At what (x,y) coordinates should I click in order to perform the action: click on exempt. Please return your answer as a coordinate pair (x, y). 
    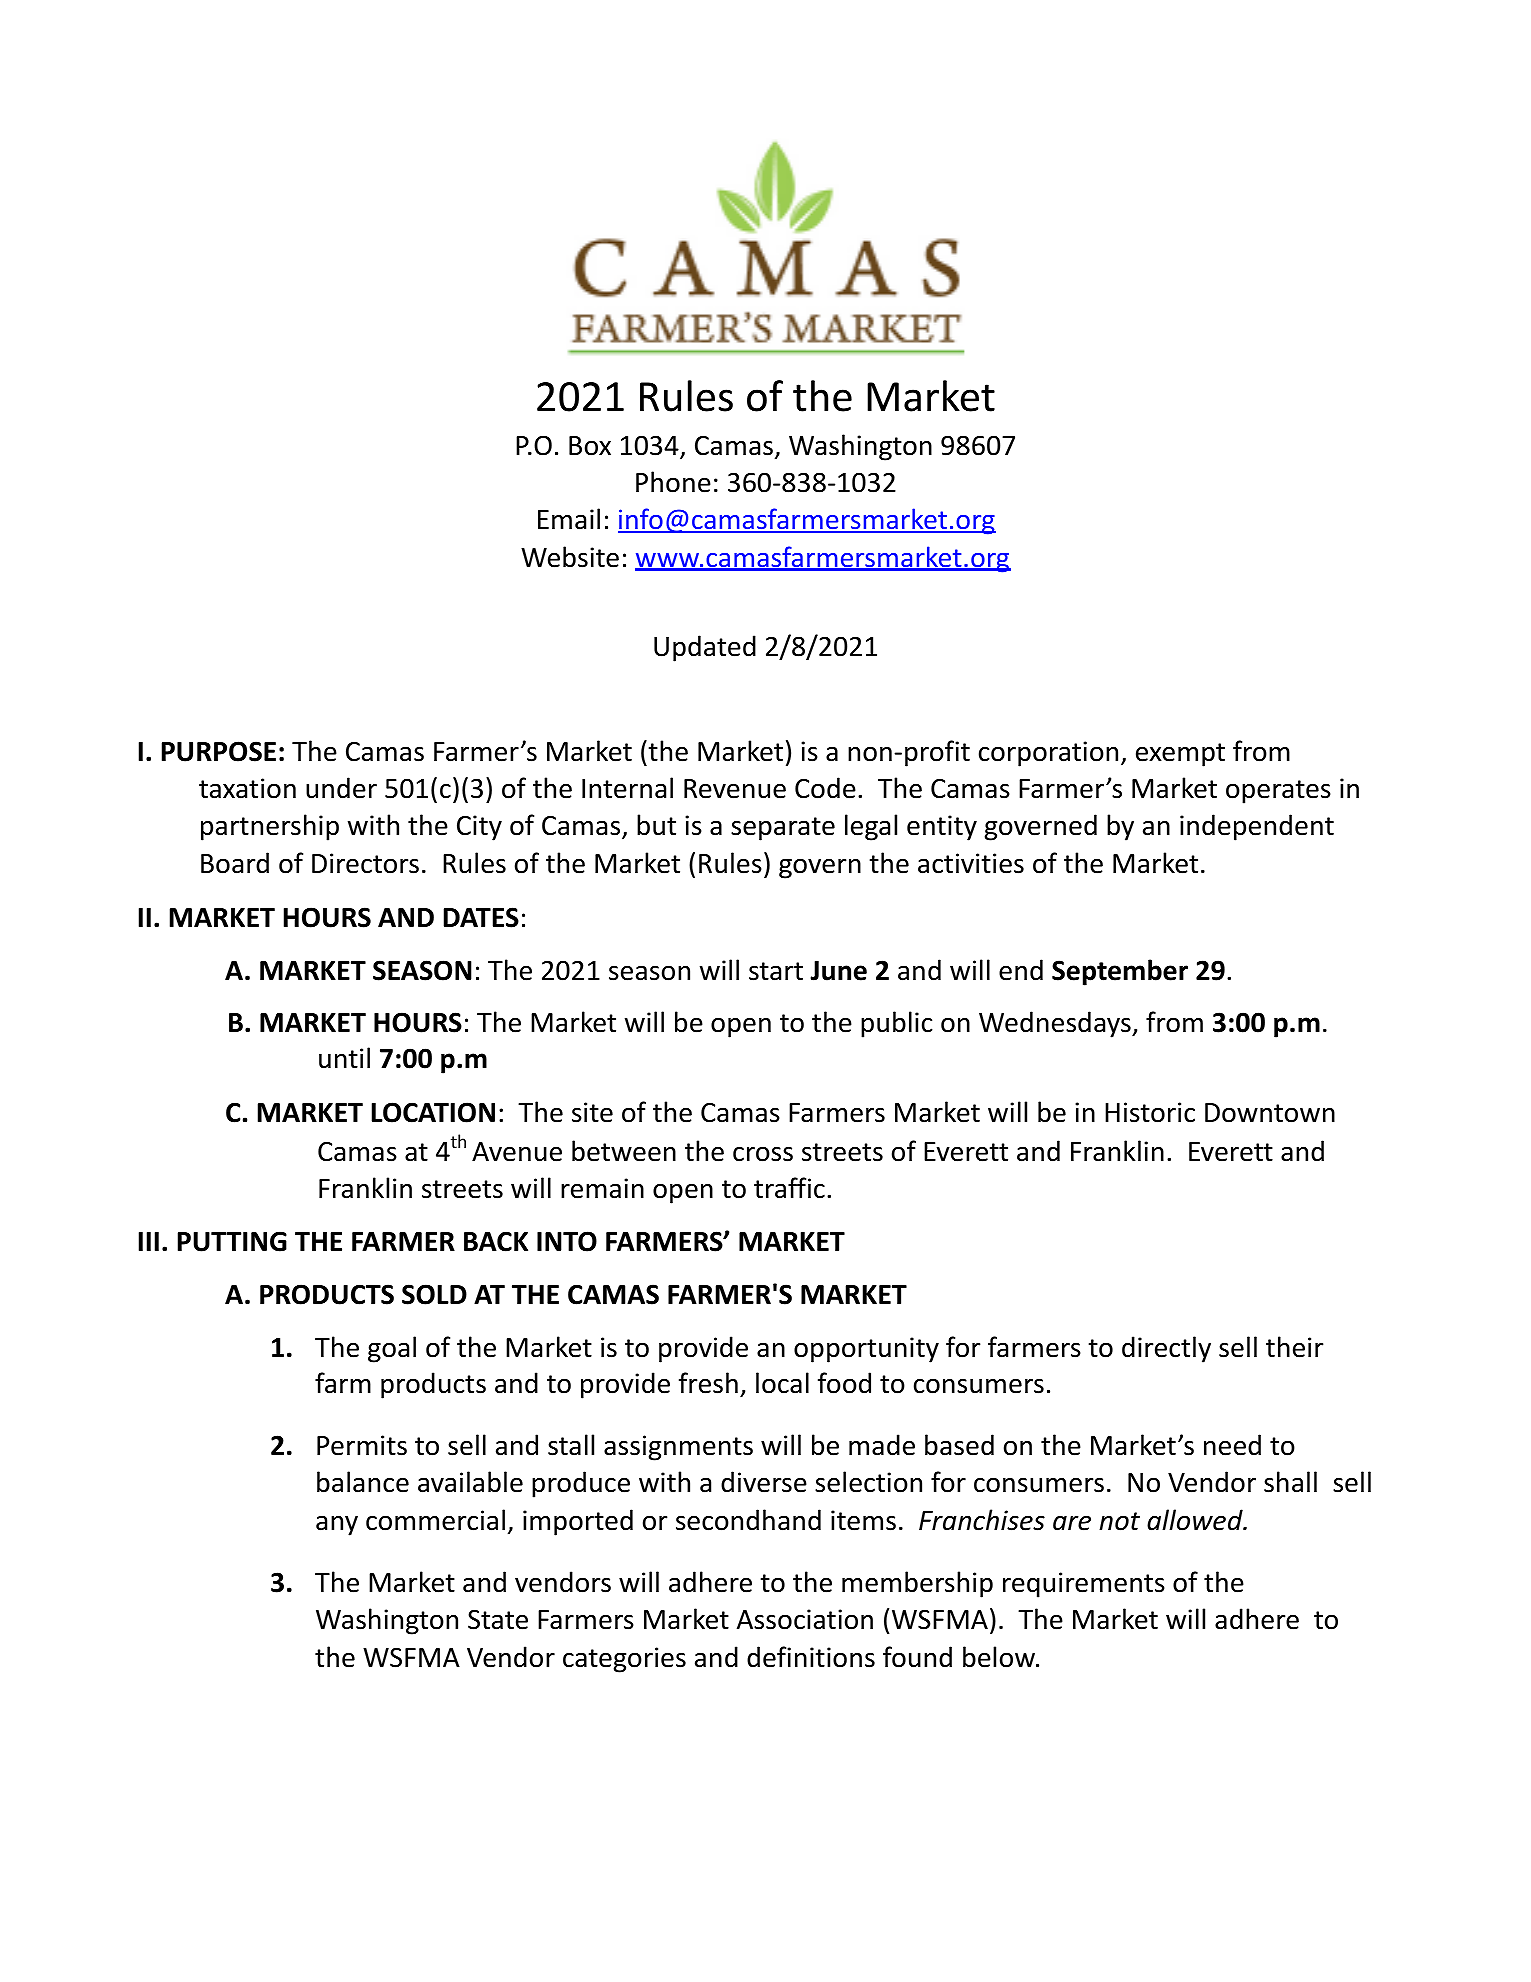
    Looking at the image, I should click on (1180, 755).
